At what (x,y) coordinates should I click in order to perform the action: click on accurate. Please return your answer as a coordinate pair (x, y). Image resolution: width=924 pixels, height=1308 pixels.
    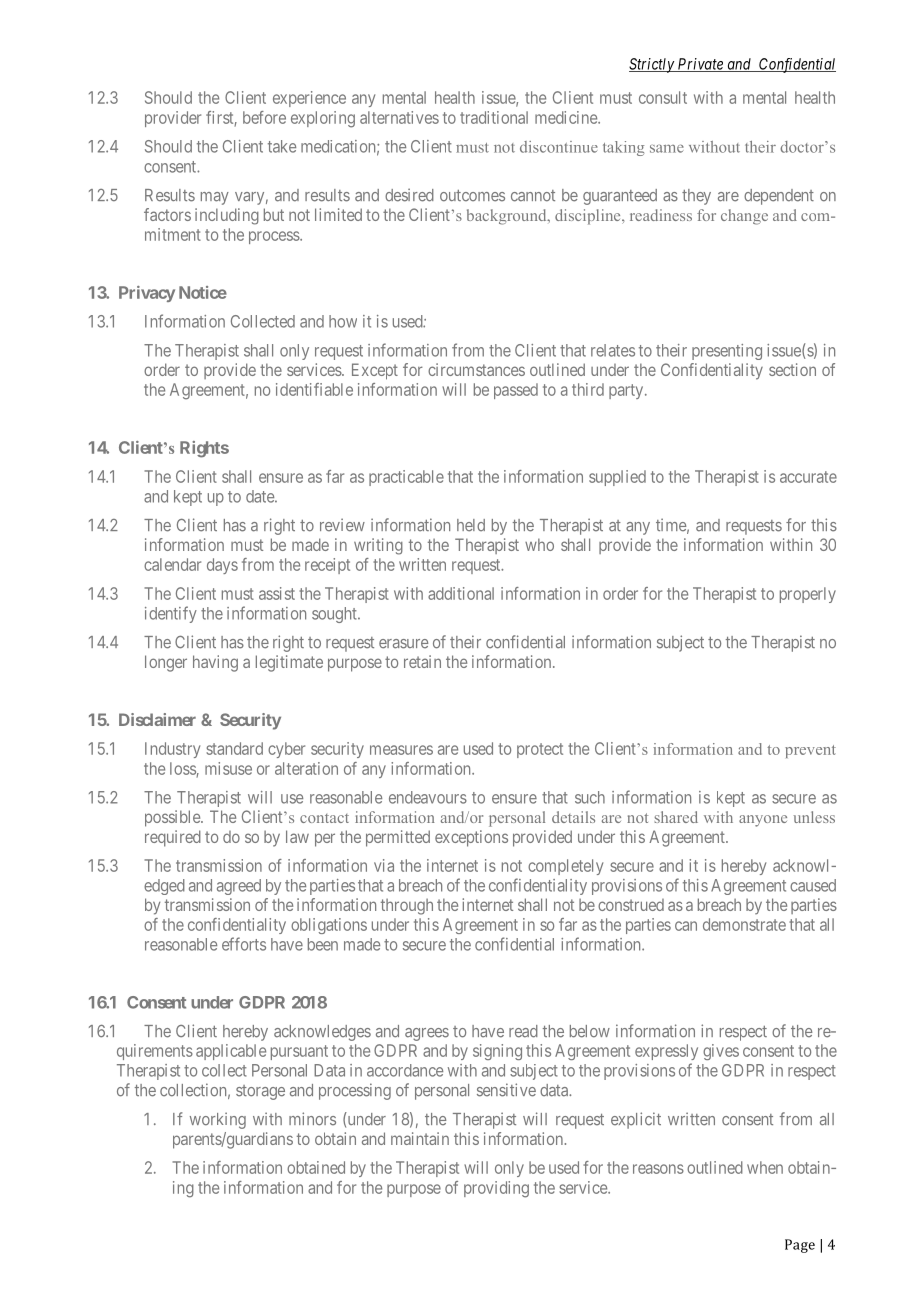
    Looking at the image, I should click on (808, 477).
